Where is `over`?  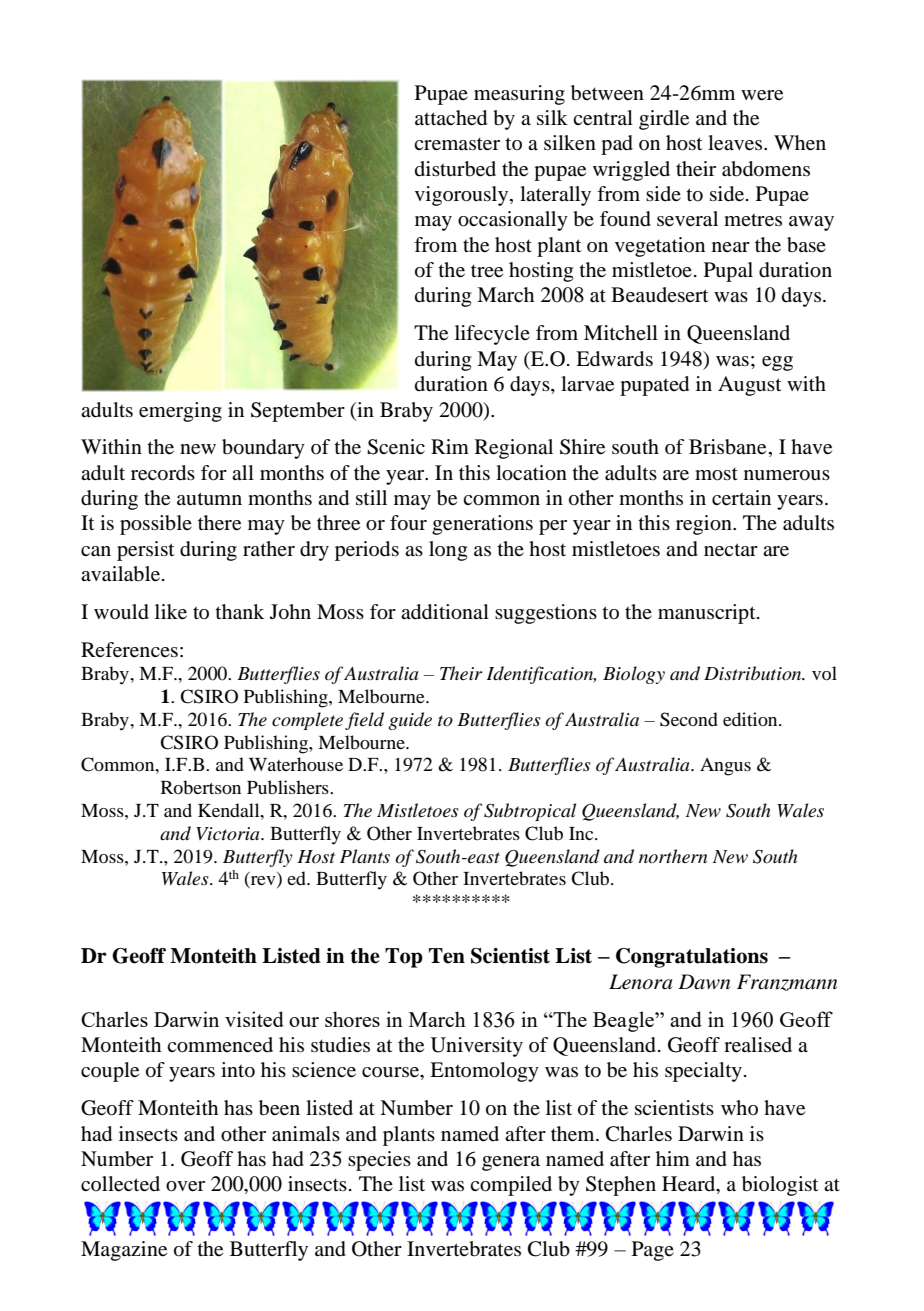
over is located at coordinates (185, 1186).
